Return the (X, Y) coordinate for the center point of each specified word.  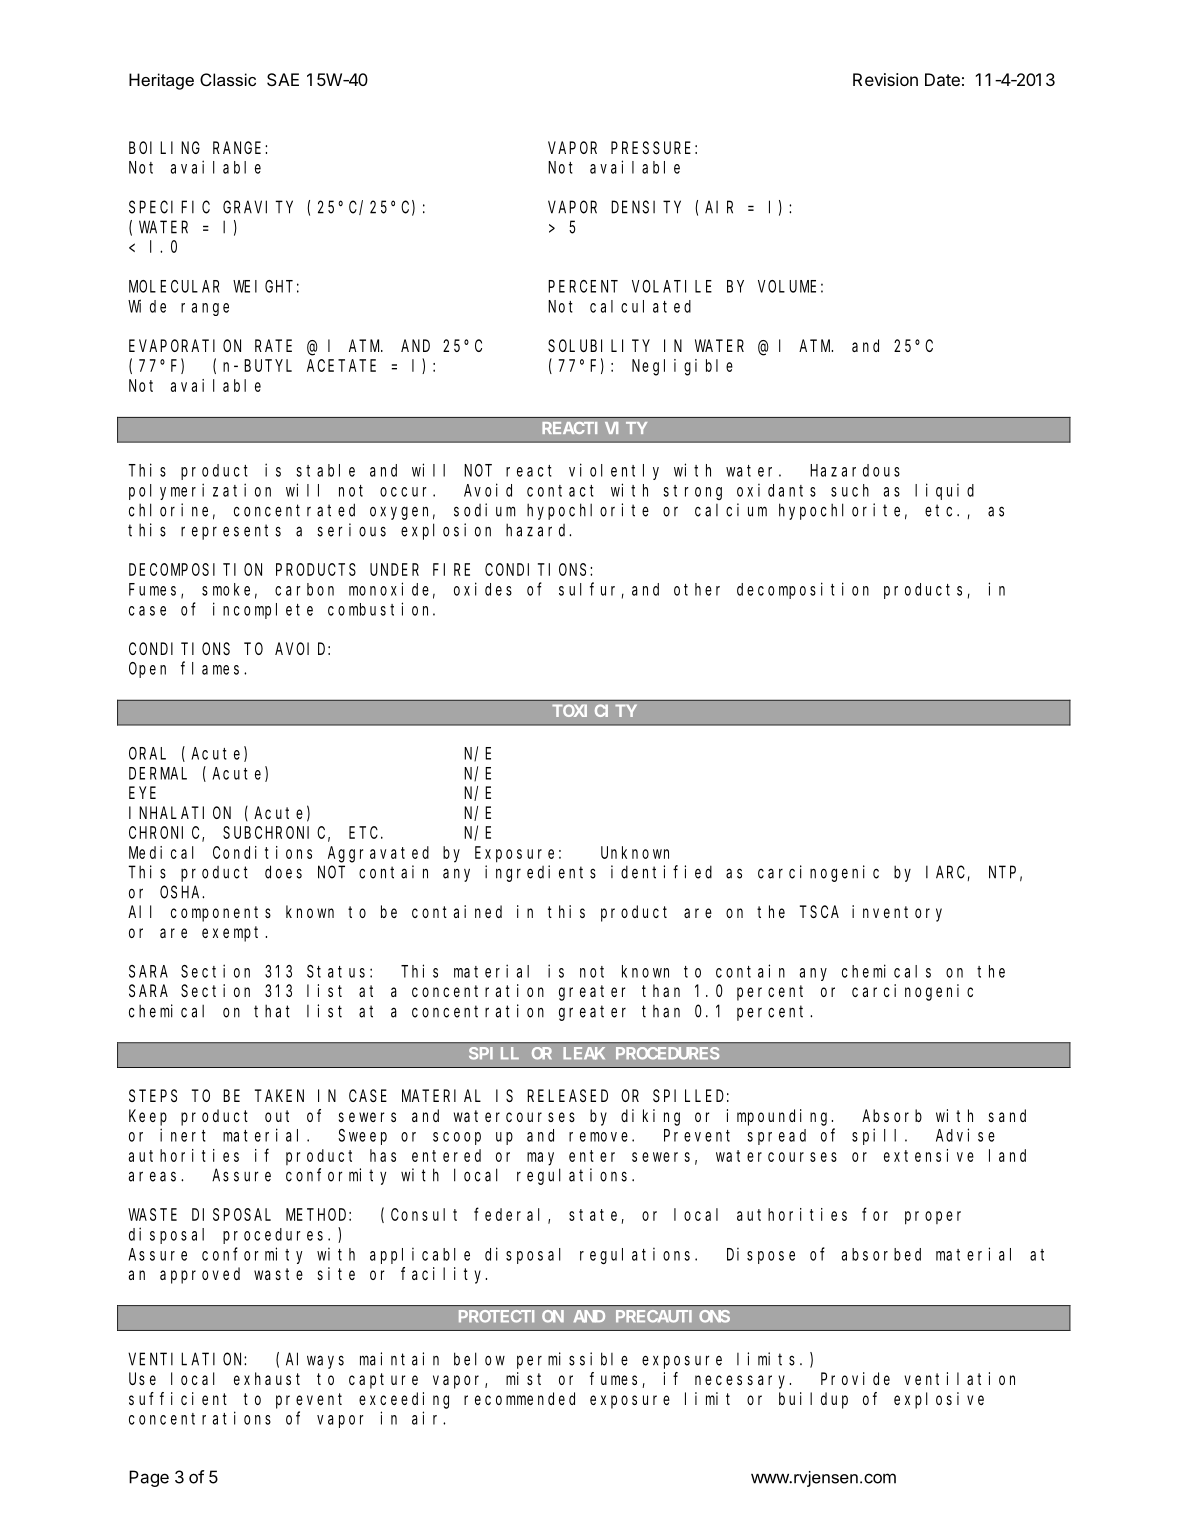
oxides (483, 589)
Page (149, 1478)
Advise (965, 1135)
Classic (228, 79)
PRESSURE (651, 148)
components (221, 914)
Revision (885, 79)
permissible (572, 1360)
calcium (731, 510)
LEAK (584, 1053)
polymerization (200, 491)
